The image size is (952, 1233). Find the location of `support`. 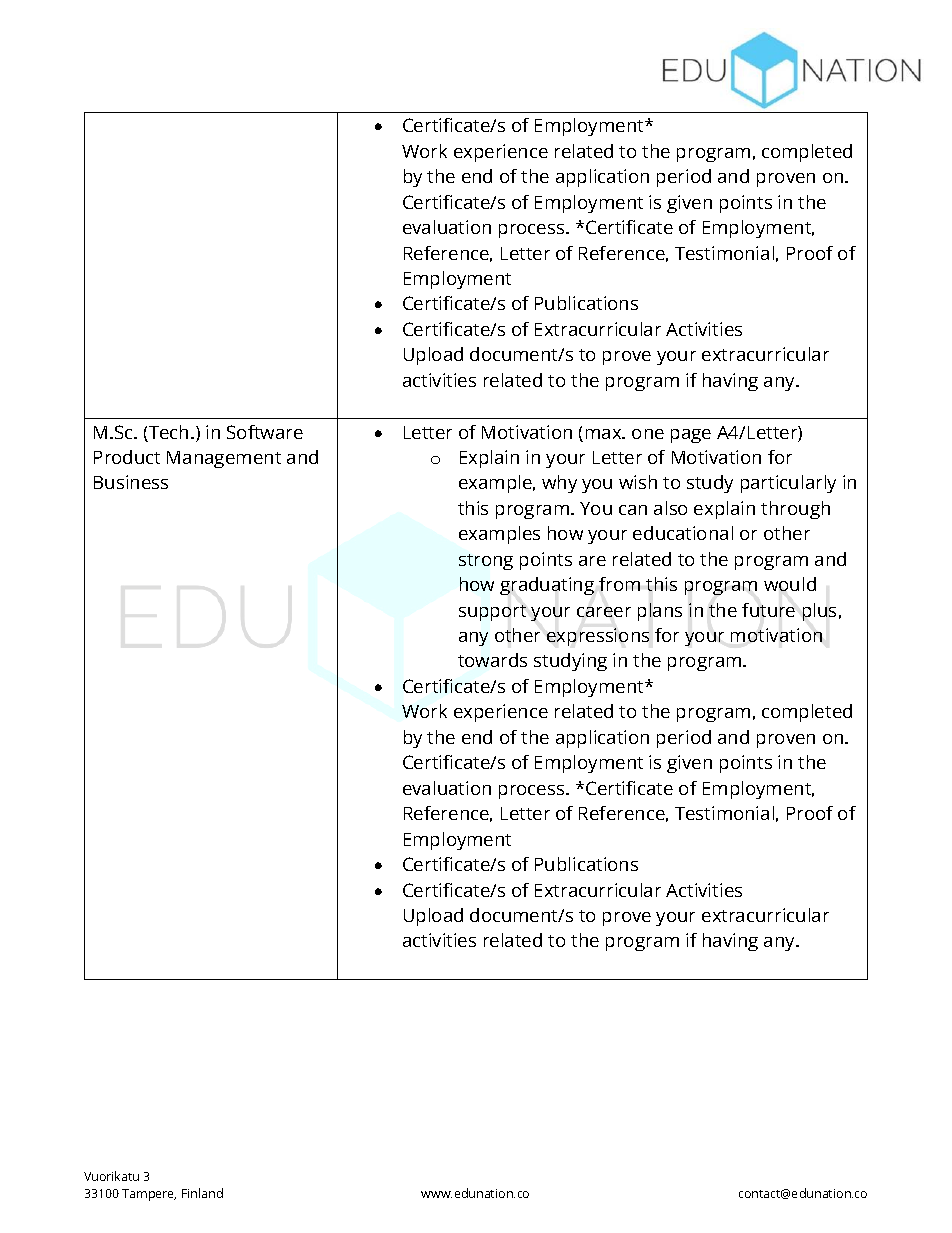

support is located at coordinates (492, 613).
